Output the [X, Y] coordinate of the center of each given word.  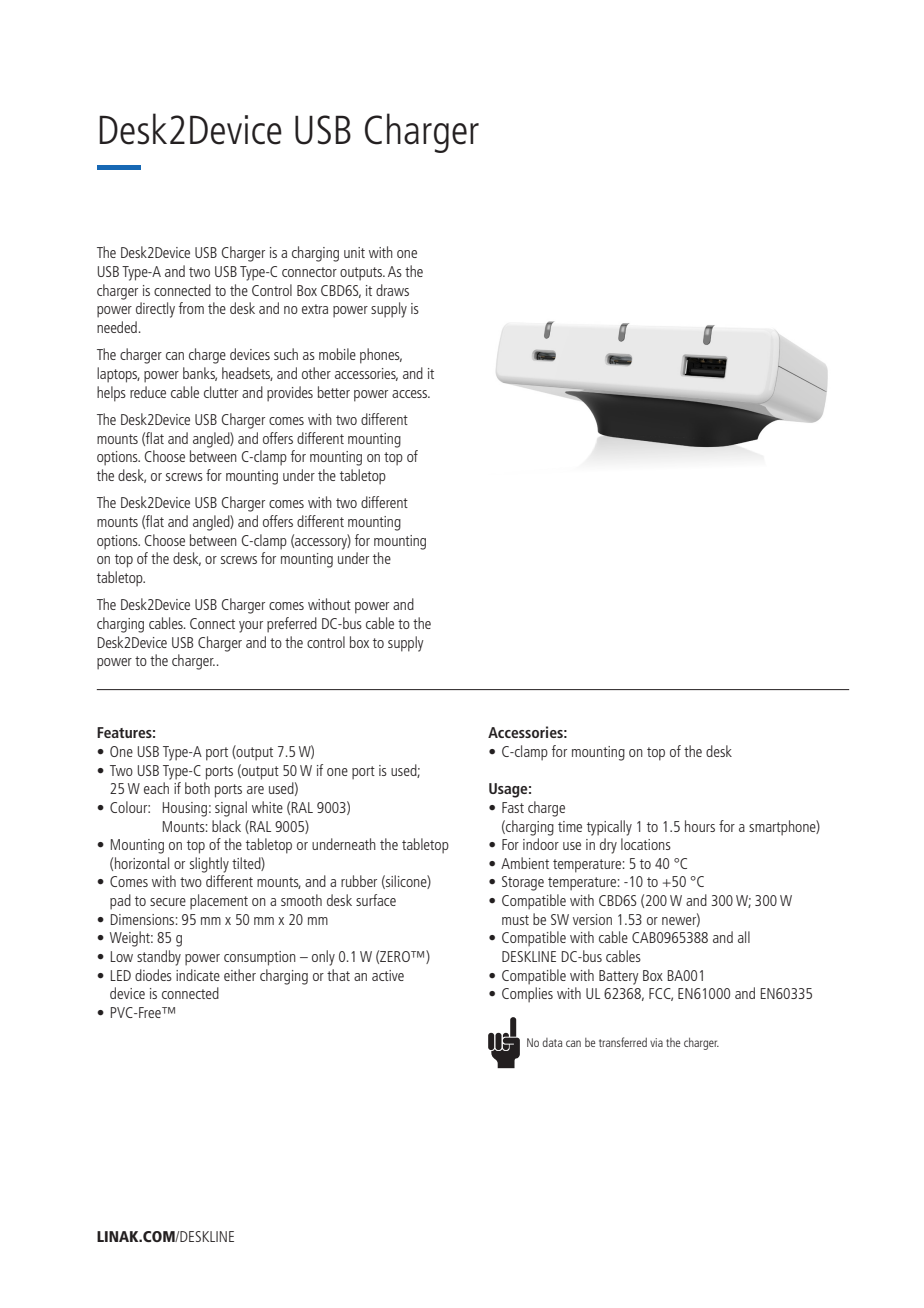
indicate [198, 975]
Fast [513, 807]
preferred [292, 625]
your [251, 627]
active [388, 975]
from [191, 308]
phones [381, 356]
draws [392, 290]
